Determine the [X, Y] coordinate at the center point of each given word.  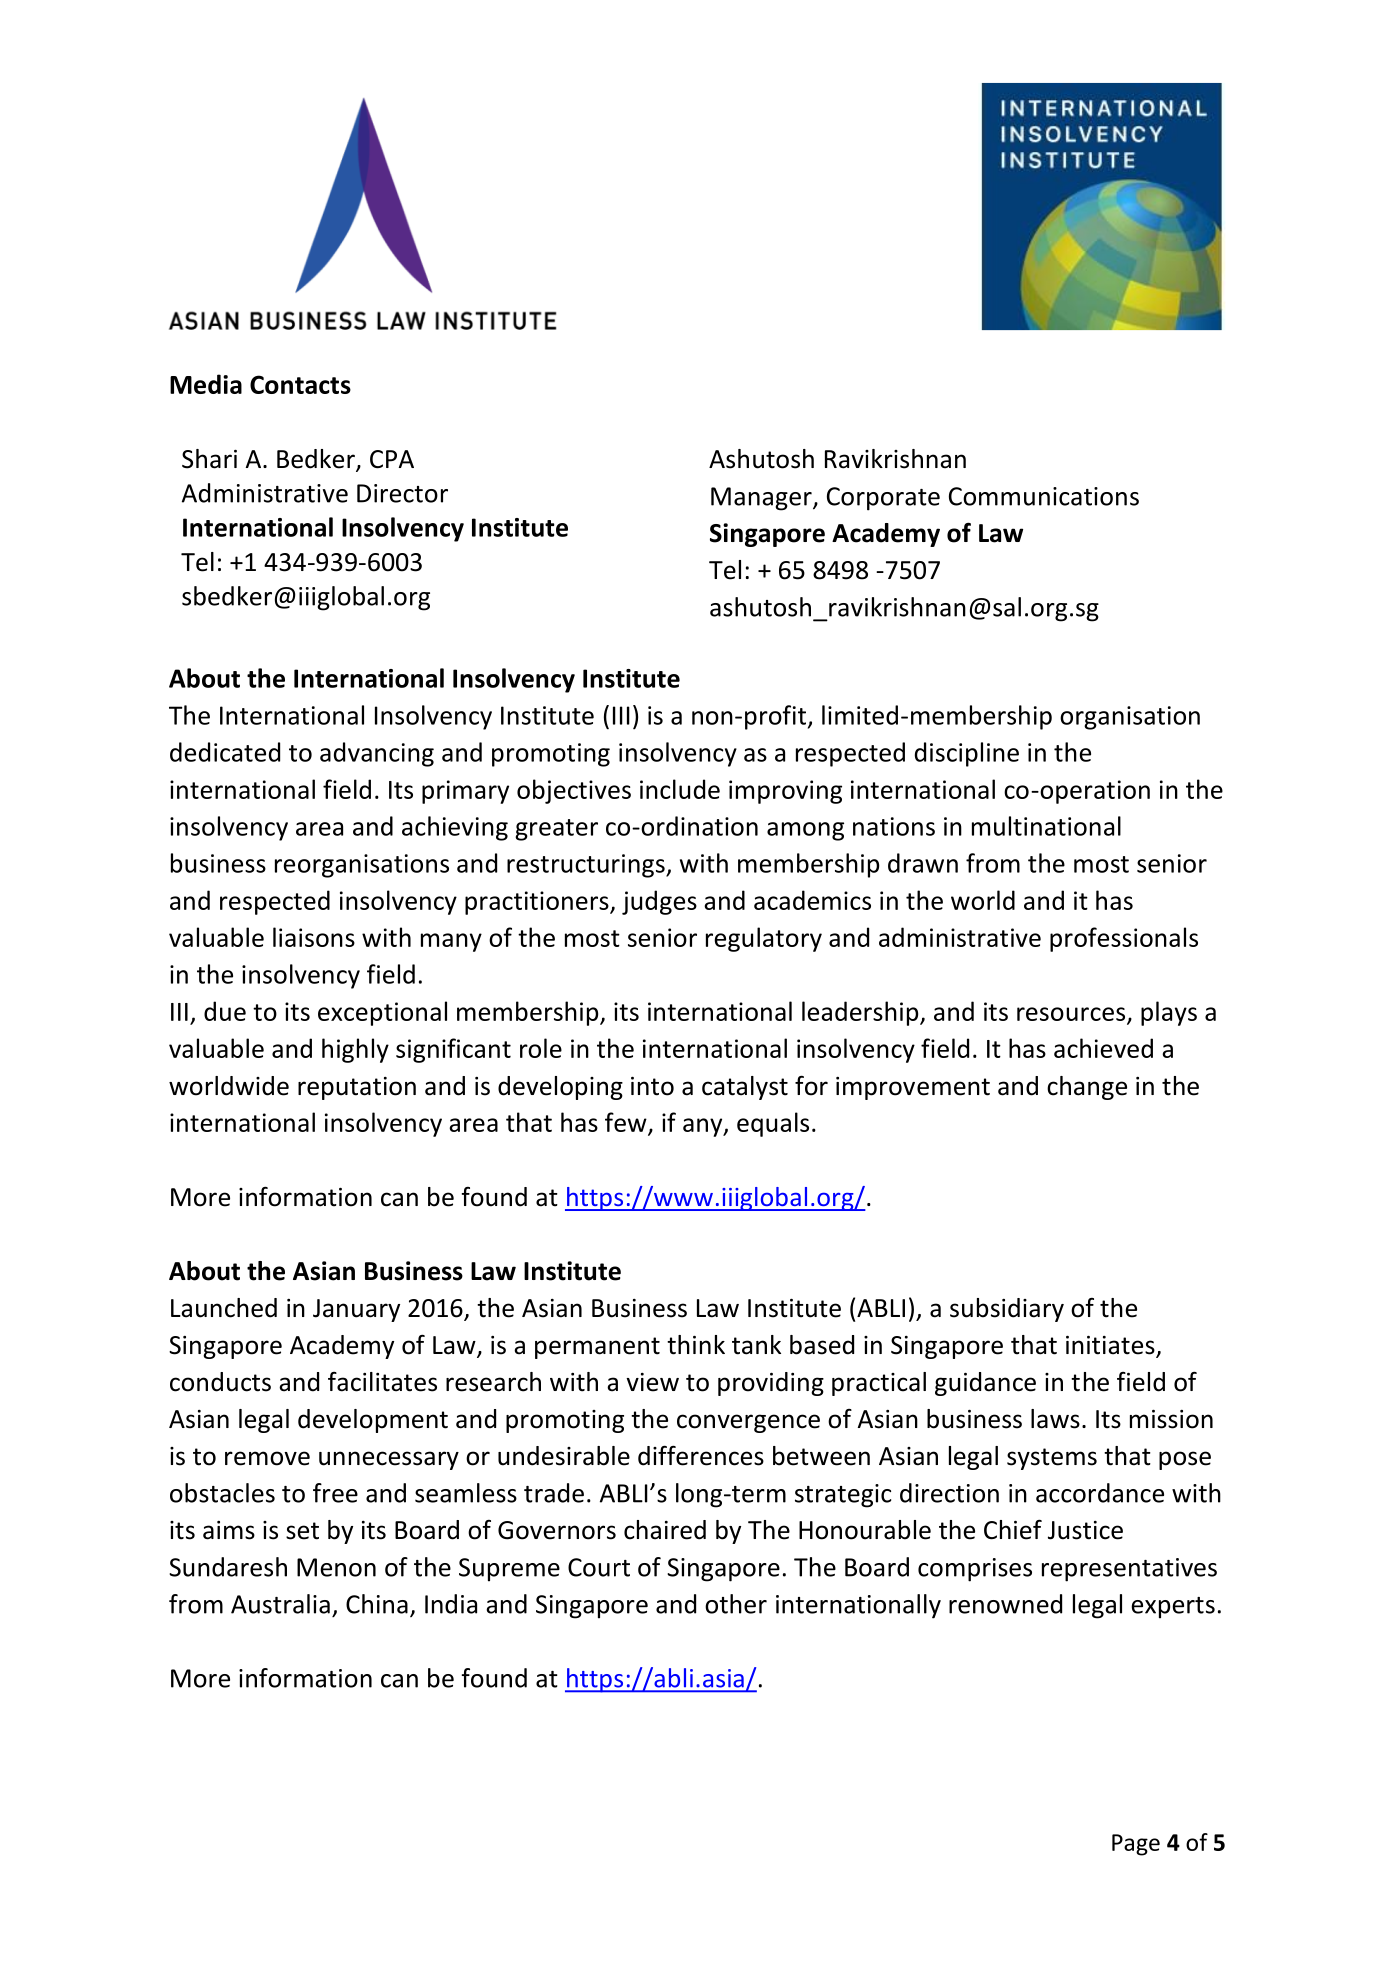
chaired [665, 1530]
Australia [280, 1604]
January [356, 1310]
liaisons [314, 937]
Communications [1044, 496]
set [302, 1531]
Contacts [300, 384]
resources [1072, 1015]
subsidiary [1007, 1310]
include [680, 789]
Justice [1085, 1530]
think [696, 1345]
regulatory [764, 939]
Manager [762, 499]
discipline [967, 754]
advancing [377, 754]
